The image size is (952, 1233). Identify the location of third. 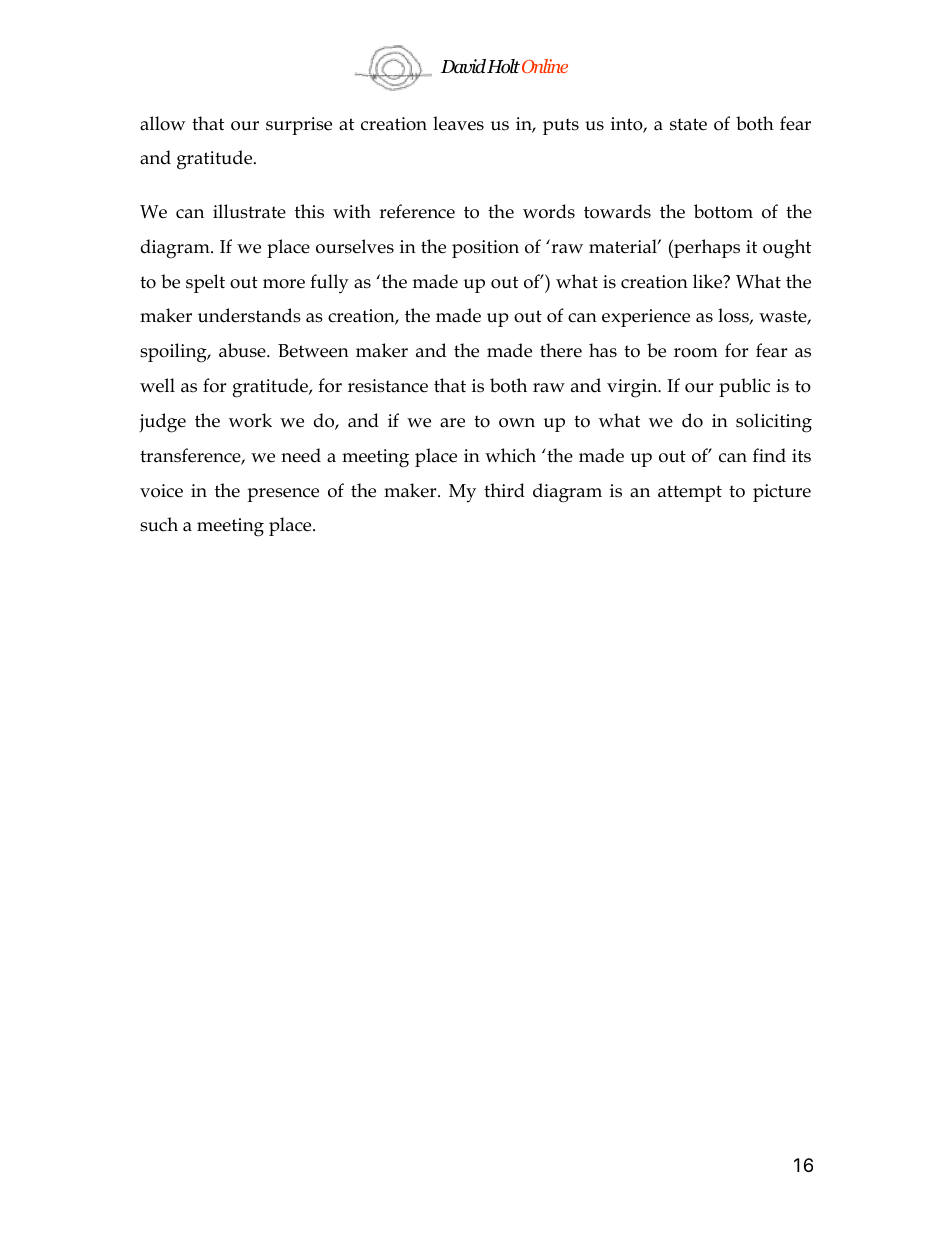
(504, 490).
